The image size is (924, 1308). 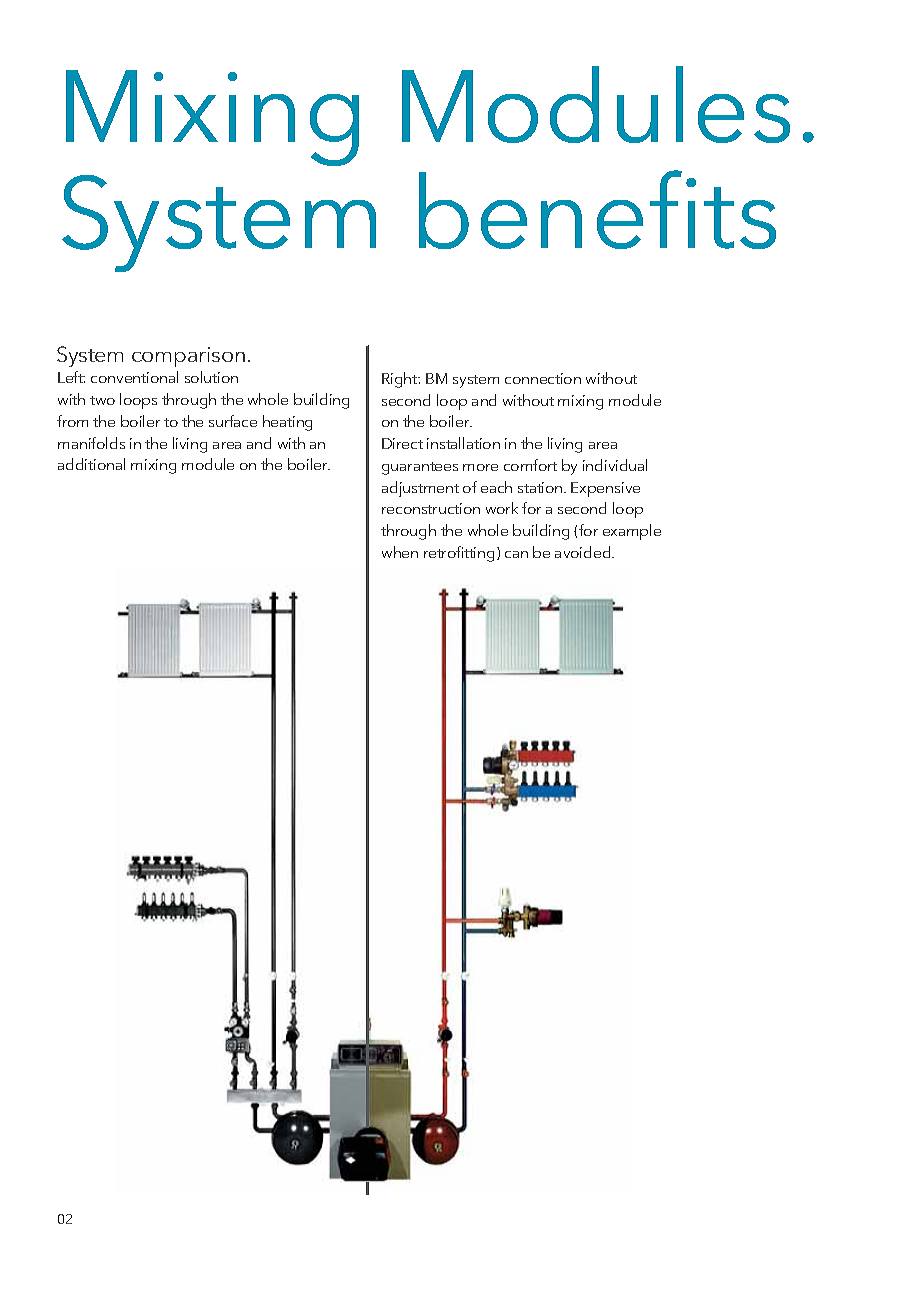 I want to click on Right, so click(x=401, y=380).
